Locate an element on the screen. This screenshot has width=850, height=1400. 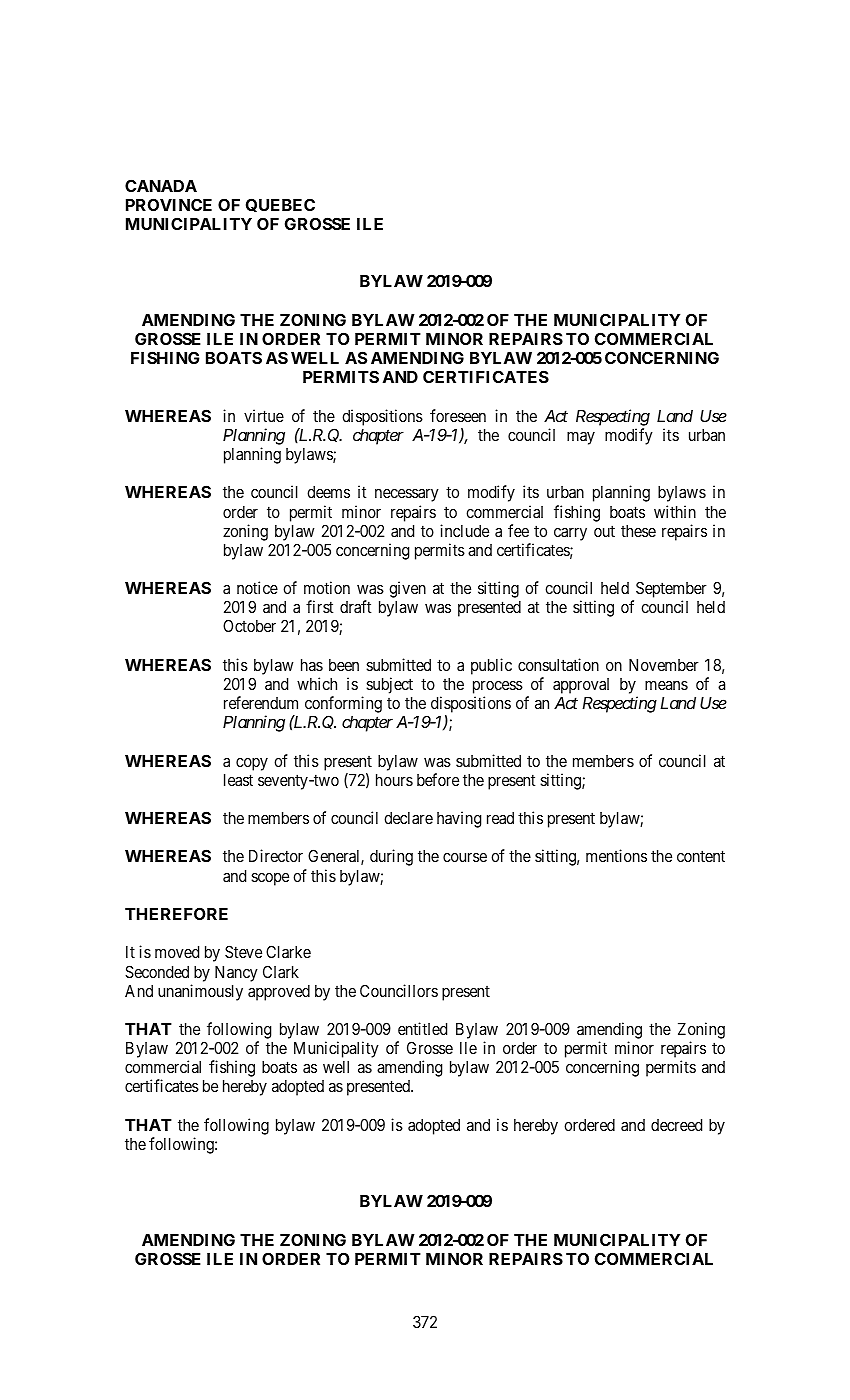
entitled is located at coordinates (422, 1028).
